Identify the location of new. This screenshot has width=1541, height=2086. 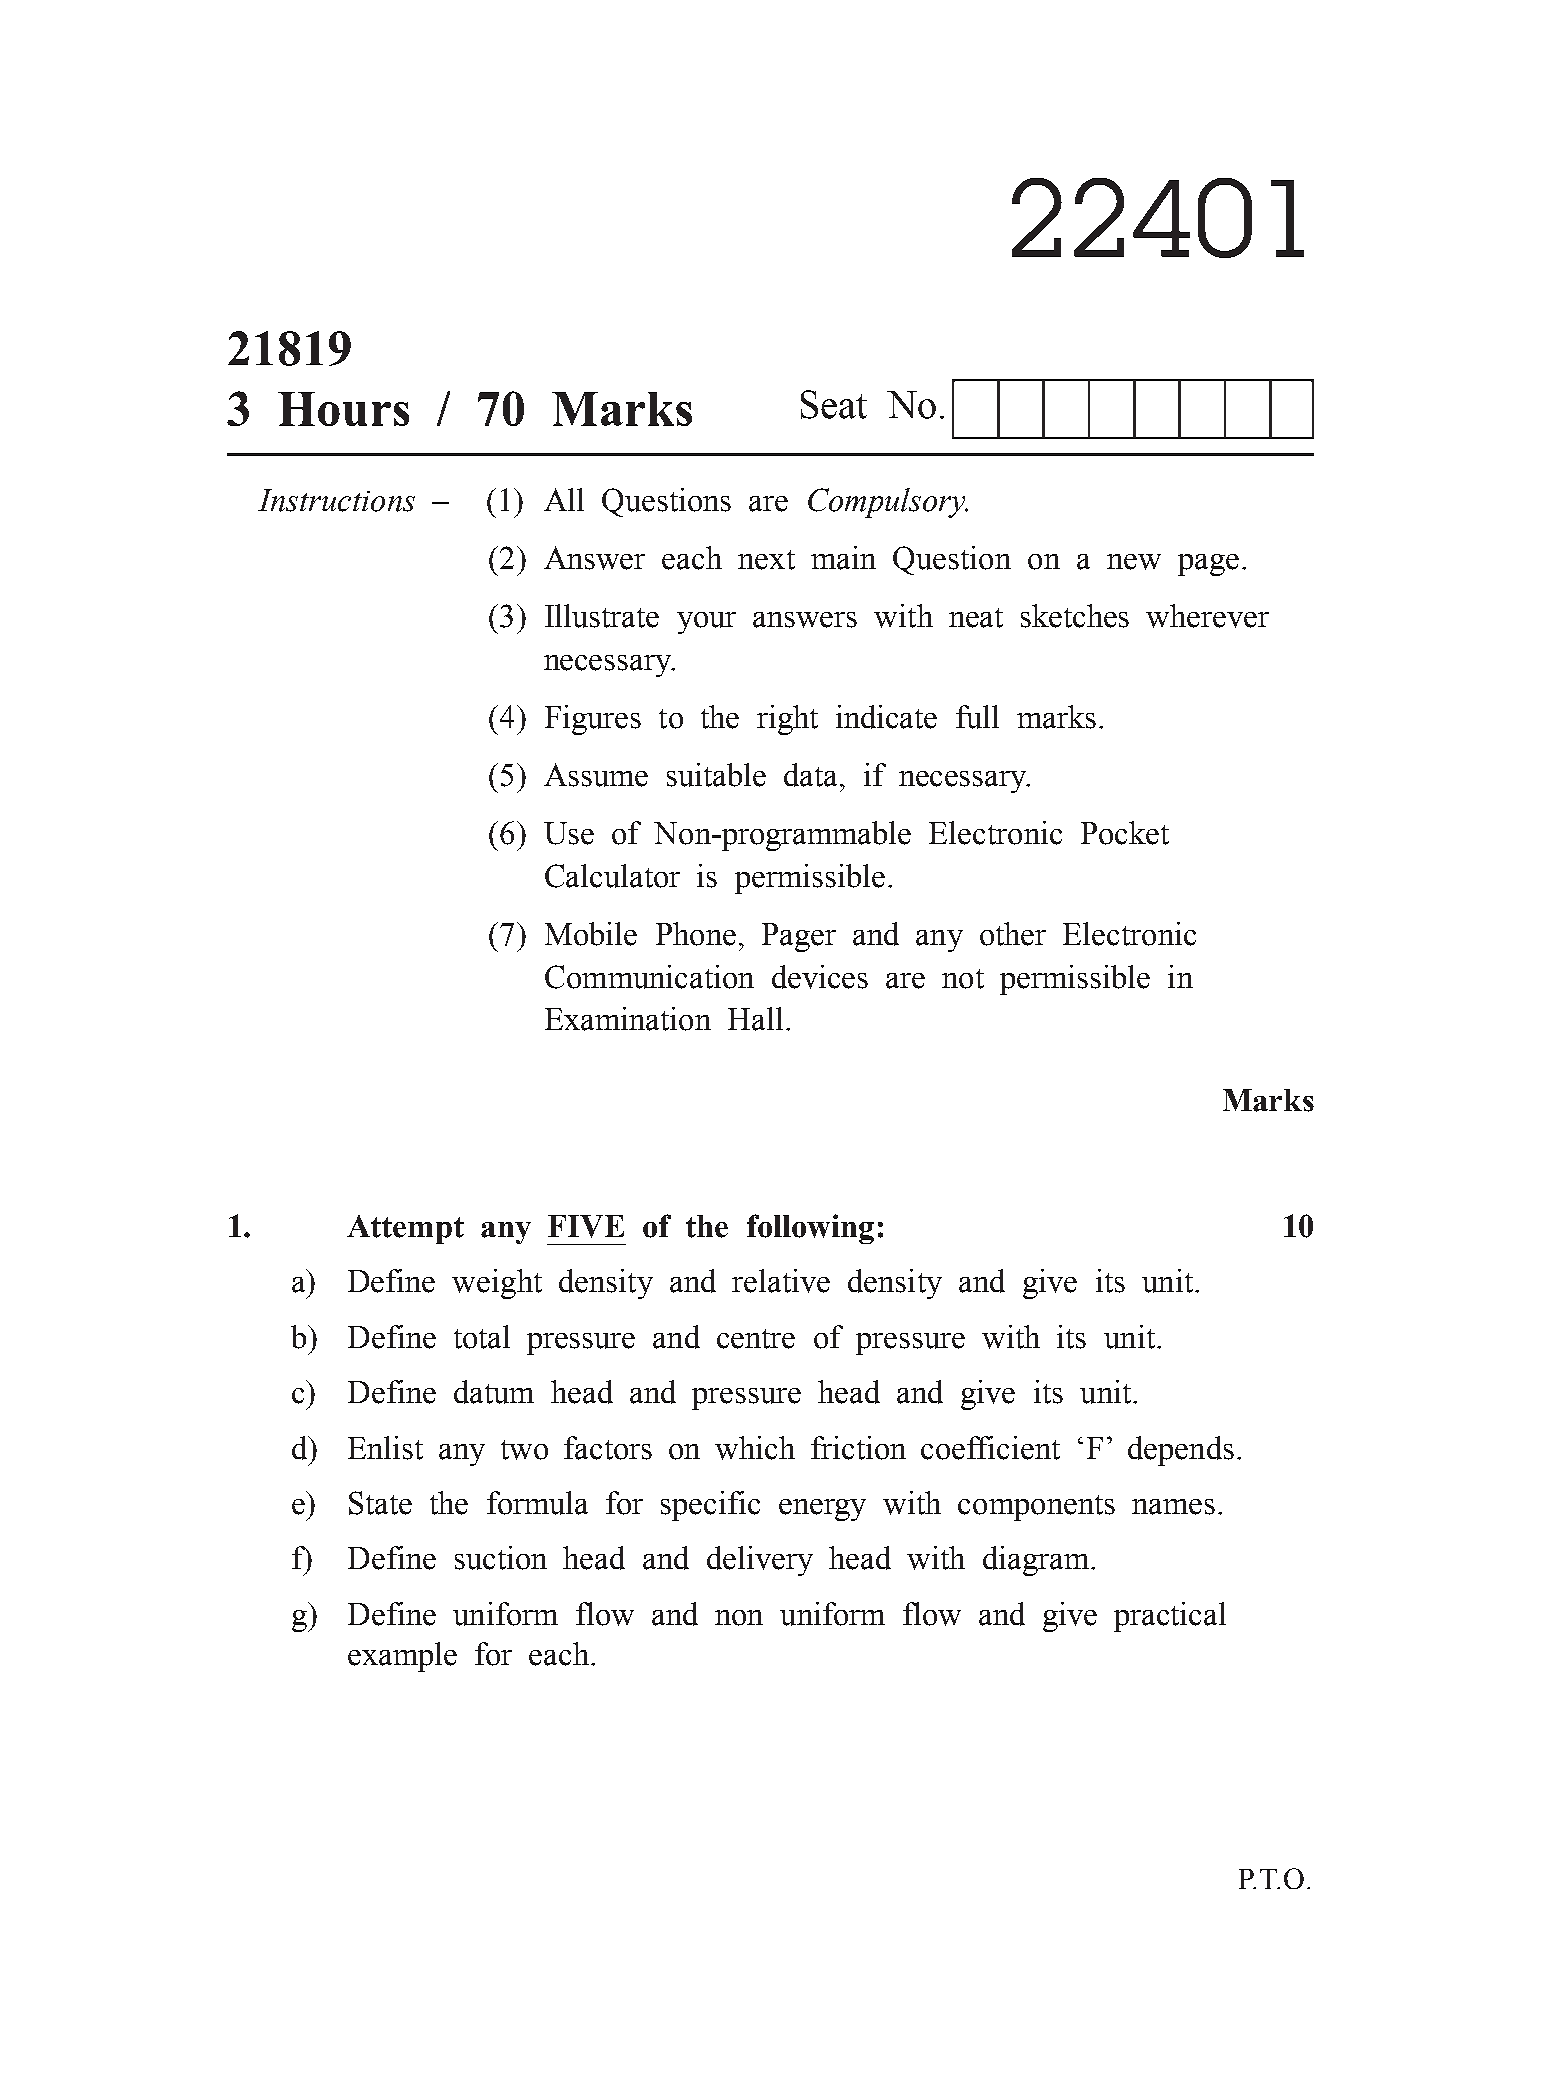
(1134, 562).
